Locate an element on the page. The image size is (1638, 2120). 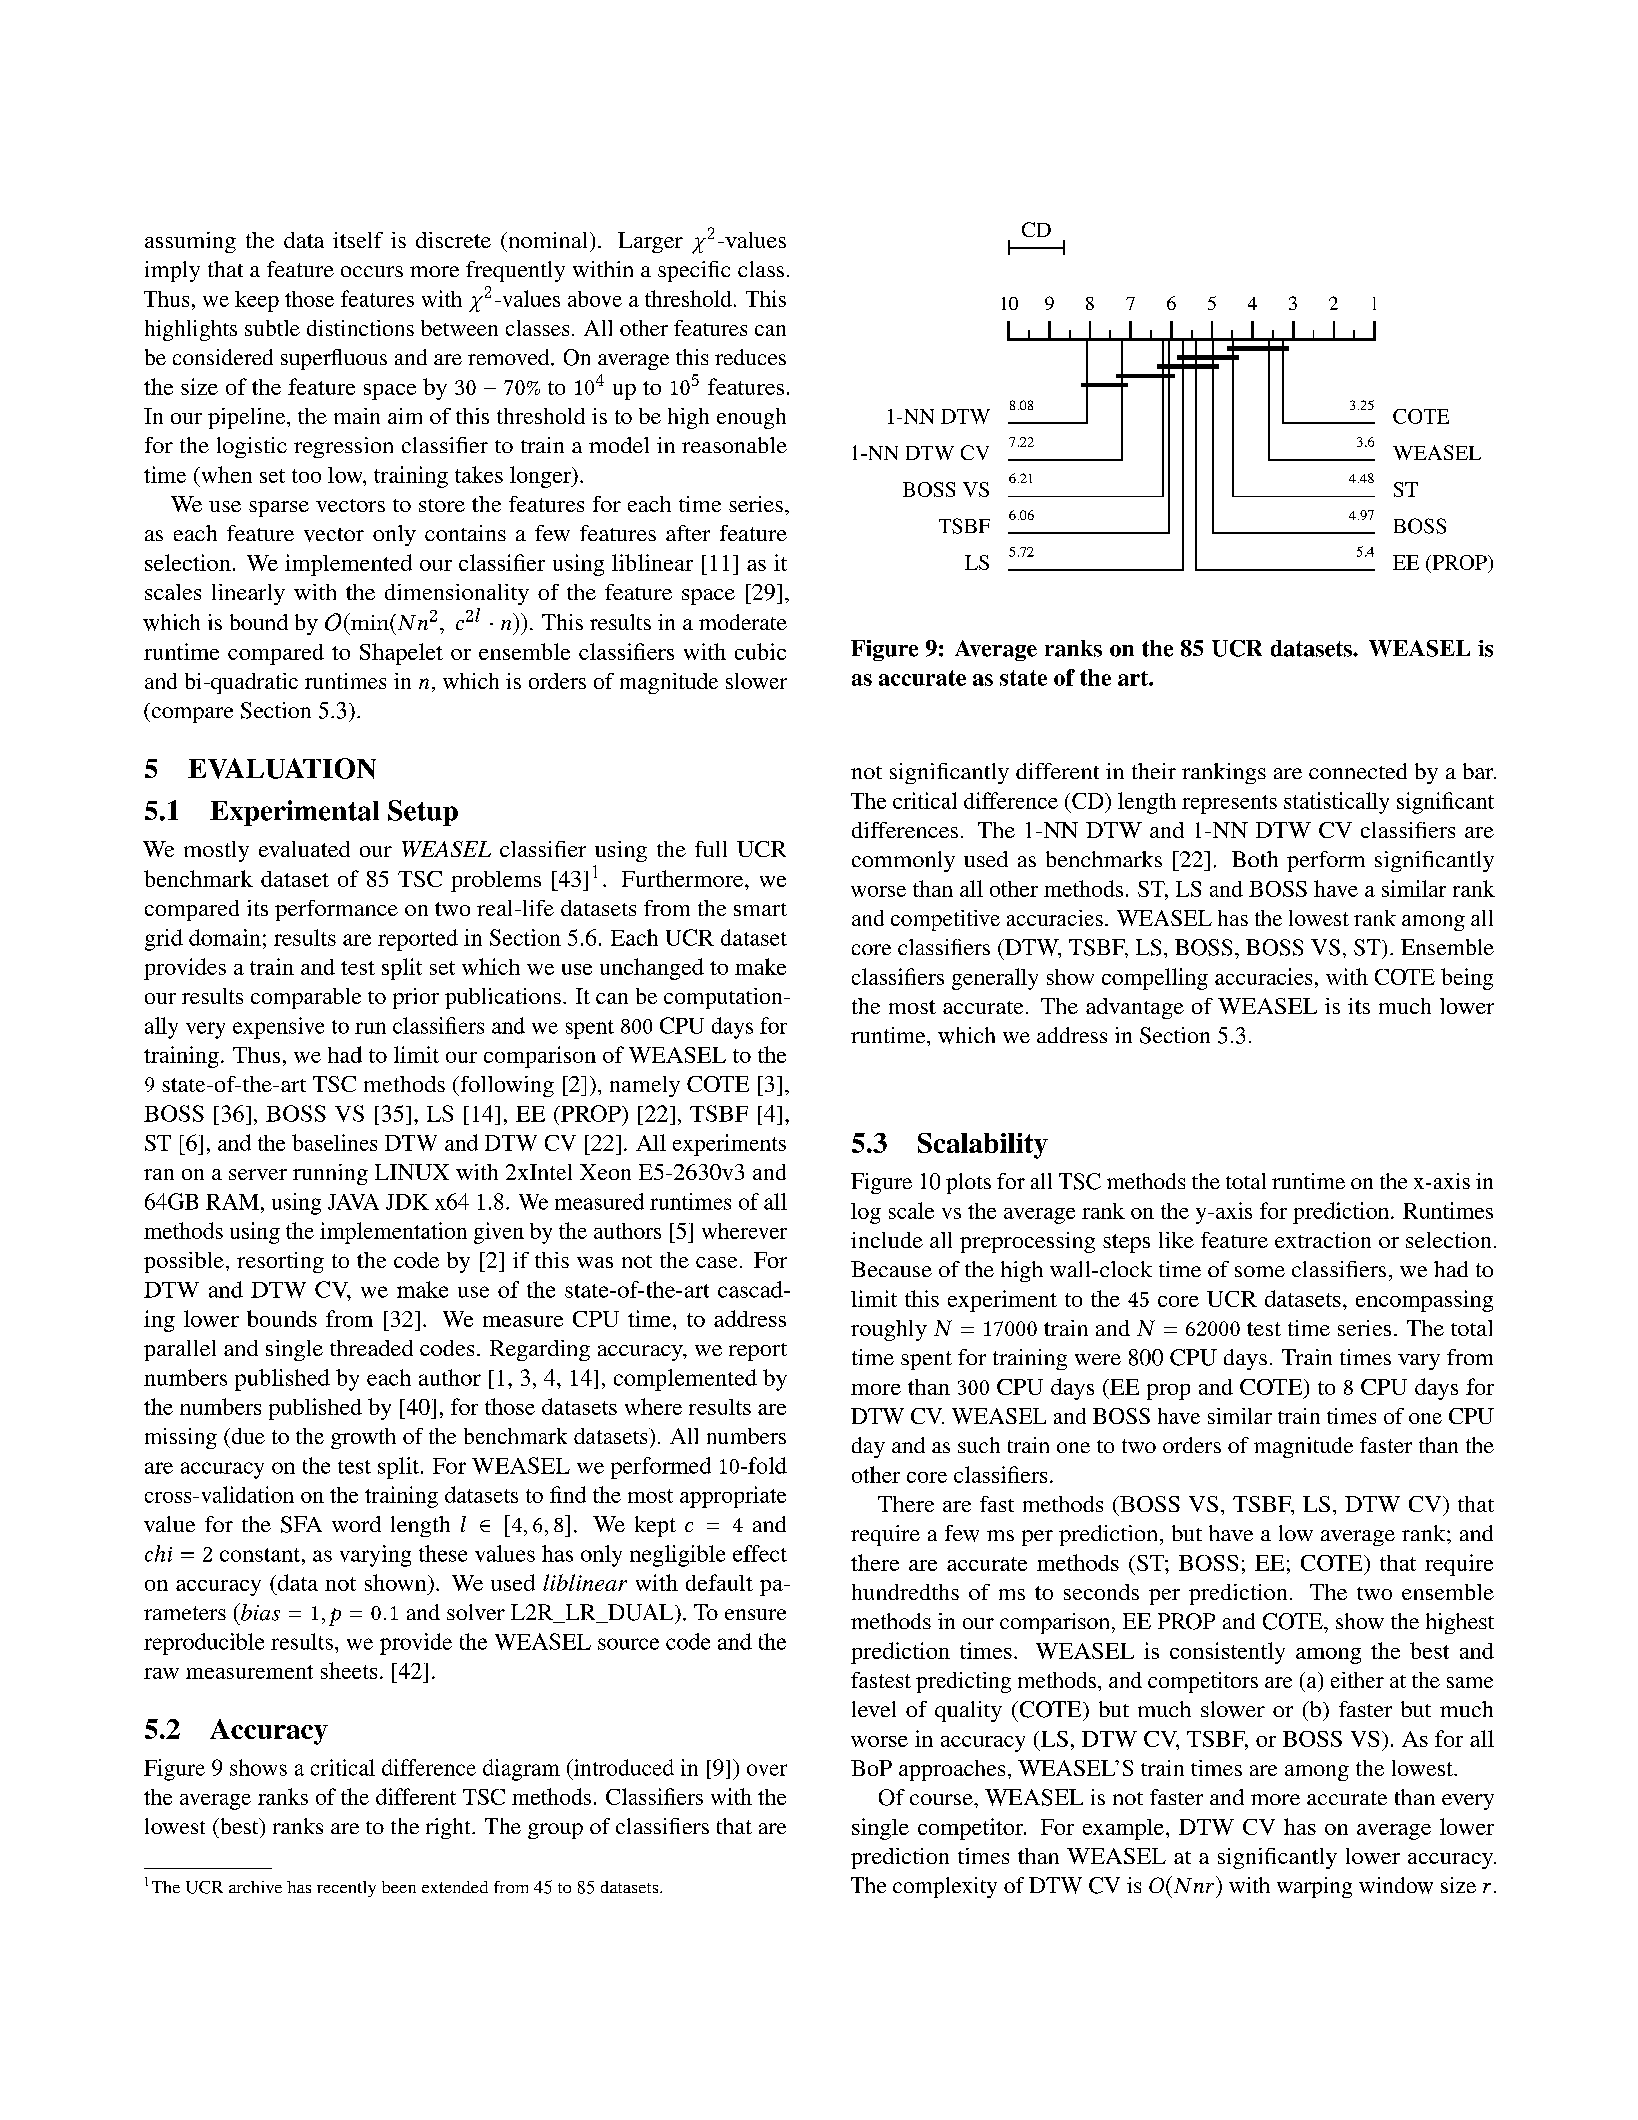
enough is located at coordinates (751, 418).
